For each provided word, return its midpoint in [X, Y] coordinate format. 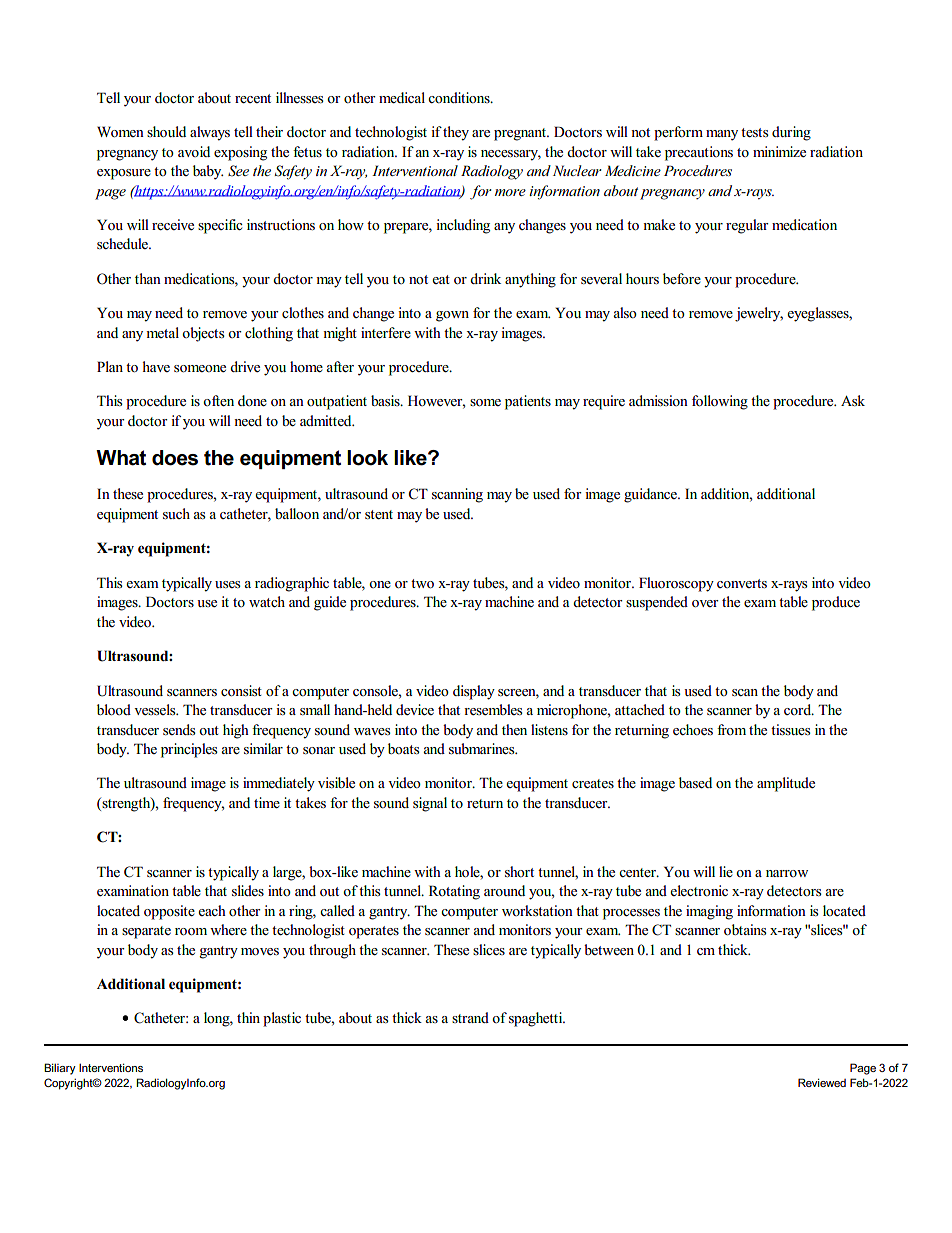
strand [470, 1017]
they [456, 133]
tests [754, 133]
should [166, 132]
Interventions [111, 1067]
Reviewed [822, 1082]
